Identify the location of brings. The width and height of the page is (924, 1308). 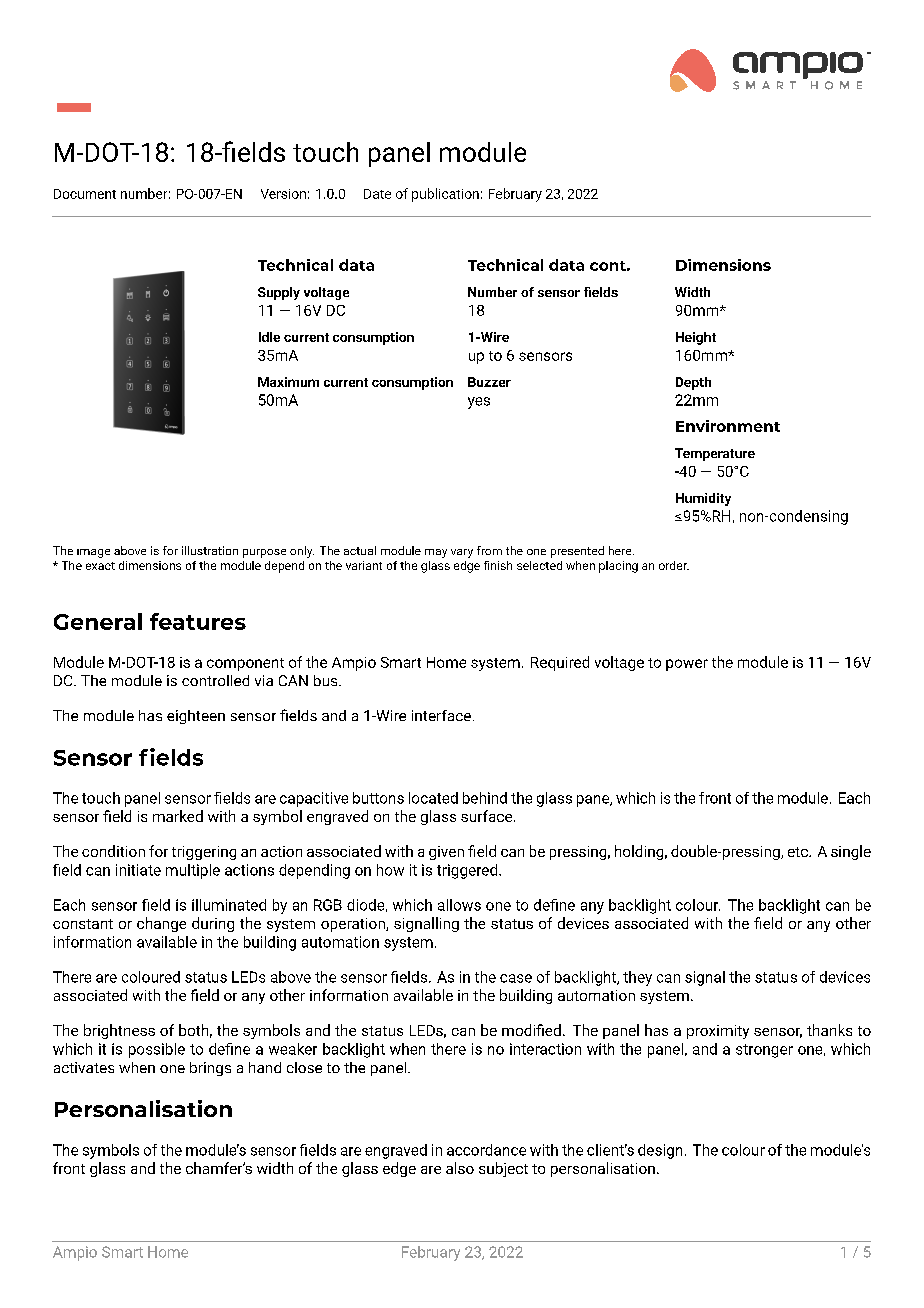
(210, 1069).
